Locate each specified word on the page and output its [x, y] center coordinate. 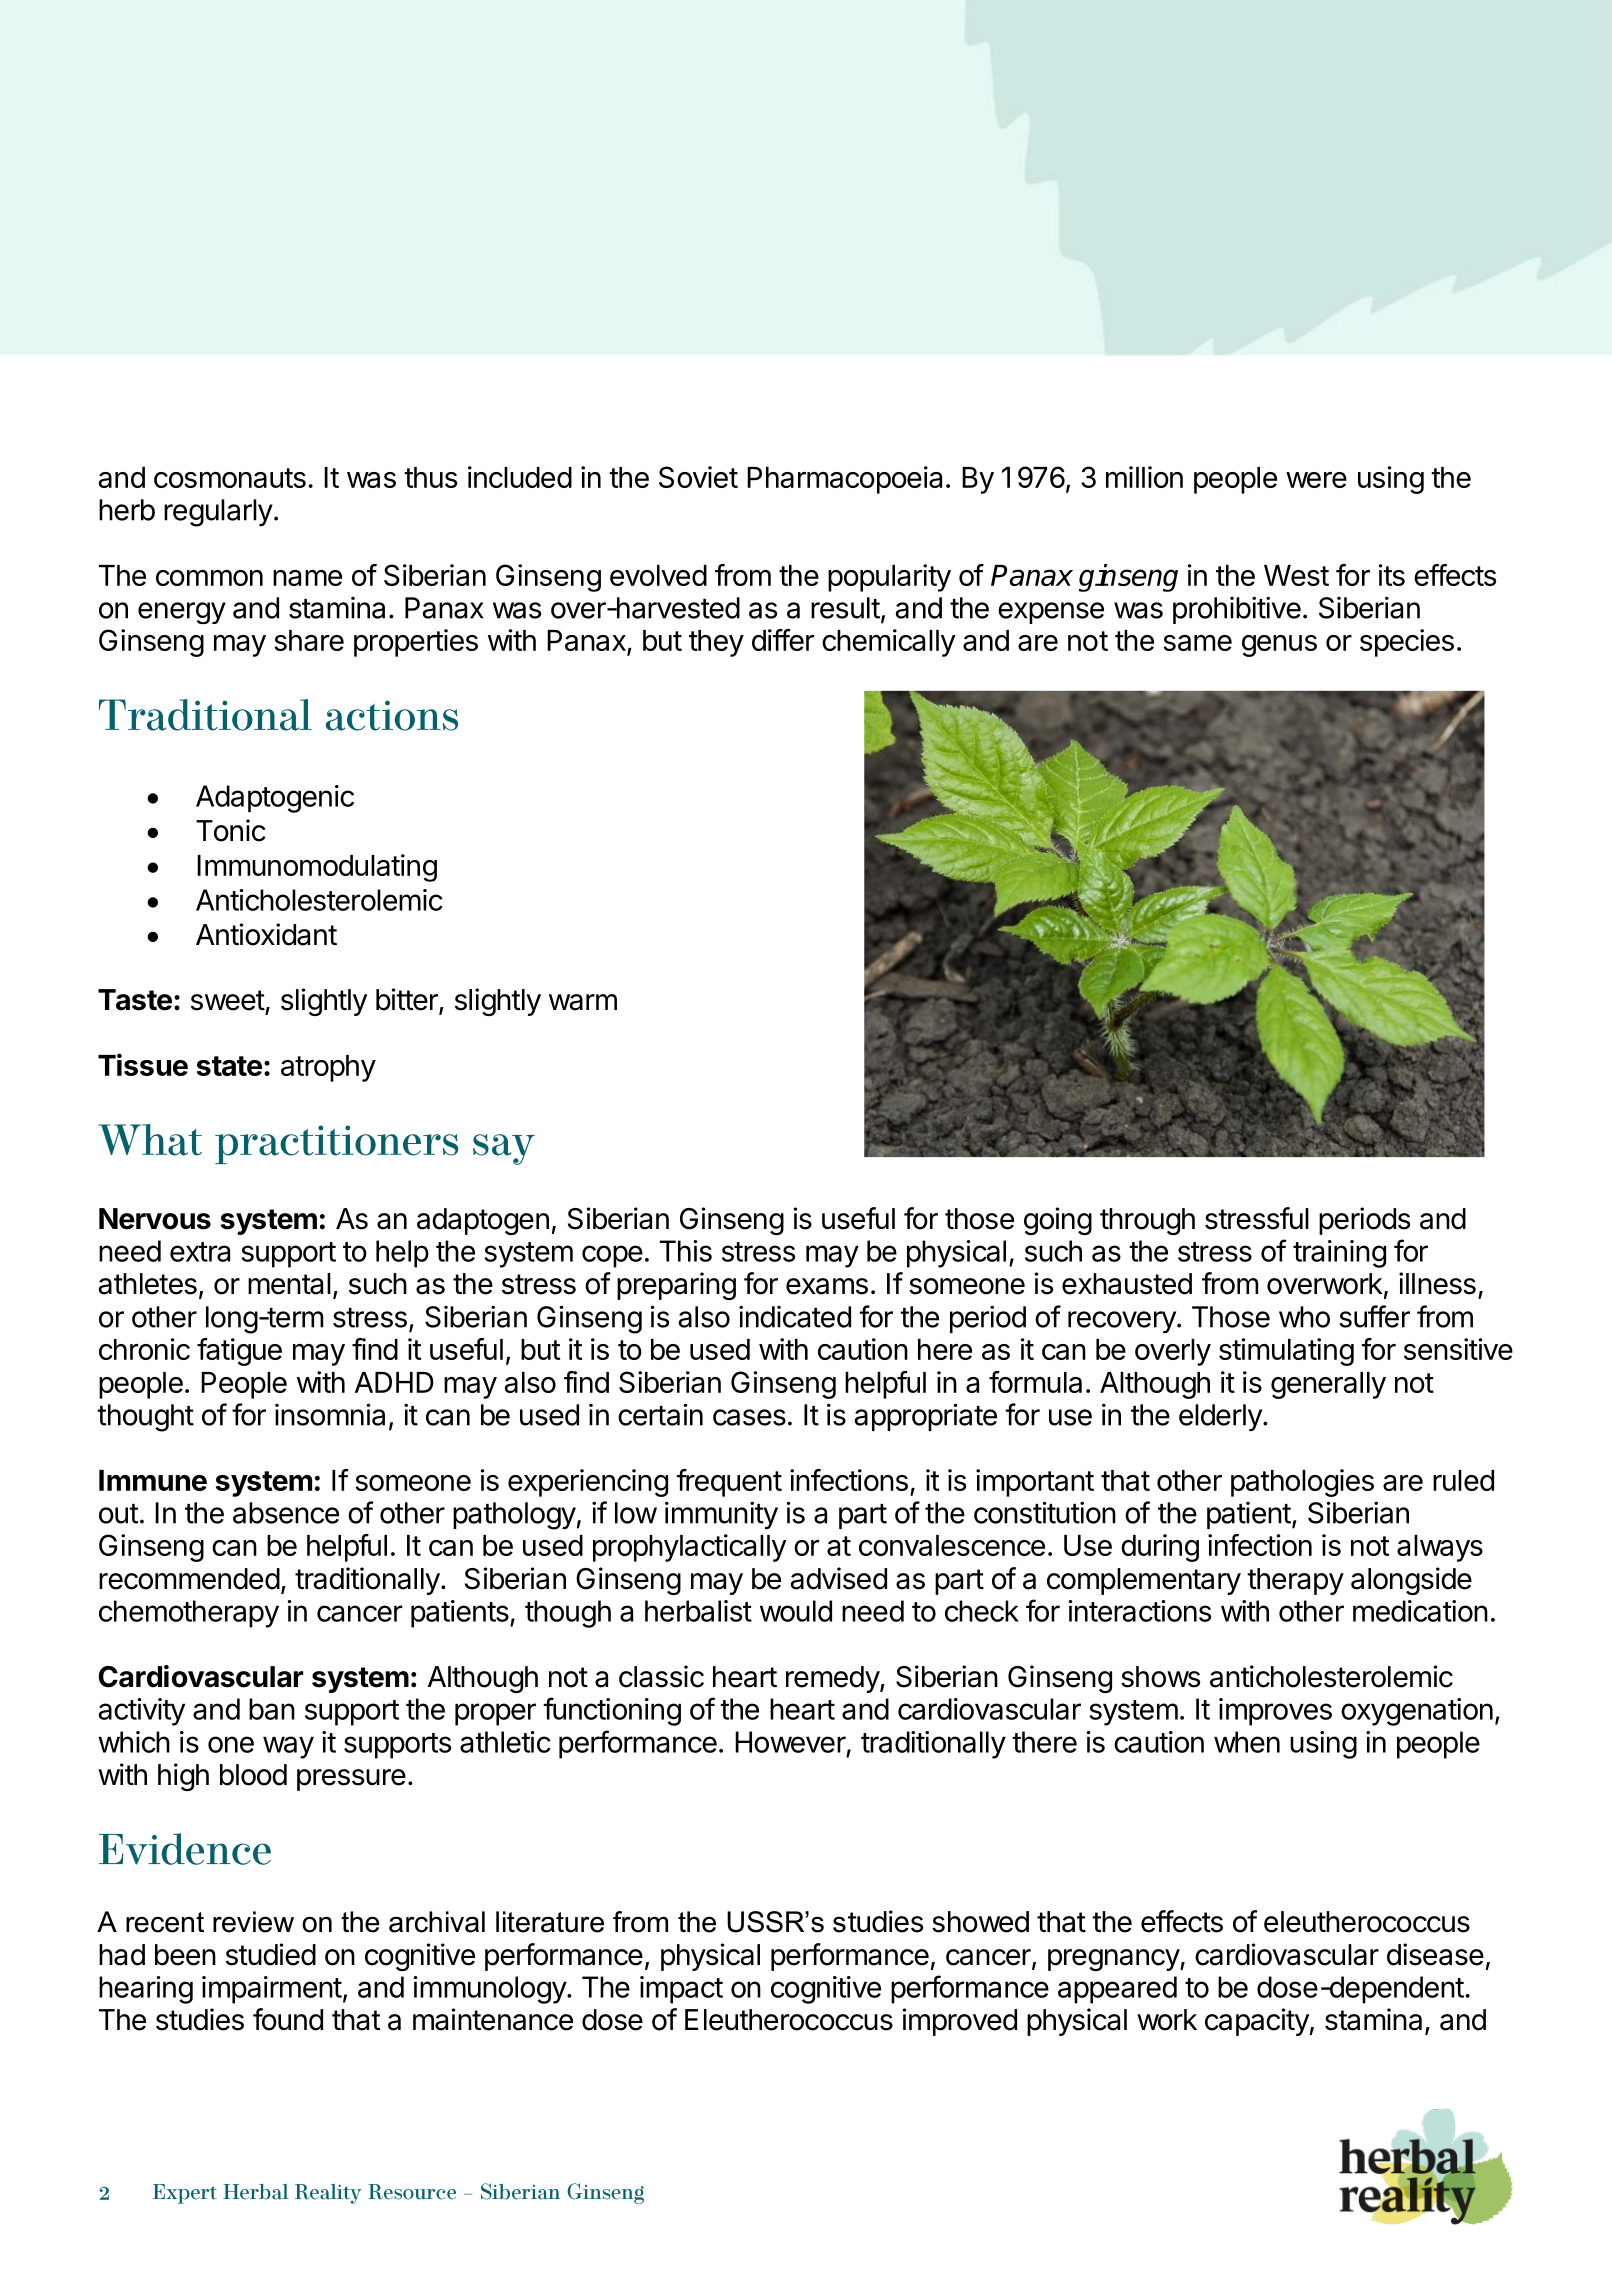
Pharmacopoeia [844, 480]
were [1316, 480]
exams [827, 1286]
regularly [218, 513]
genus [1279, 646]
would [796, 1611]
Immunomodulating [317, 868]
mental [289, 1284]
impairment [272, 1990]
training [1339, 1254]
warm [583, 1002]
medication [1420, 1611]
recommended [189, 1579]
